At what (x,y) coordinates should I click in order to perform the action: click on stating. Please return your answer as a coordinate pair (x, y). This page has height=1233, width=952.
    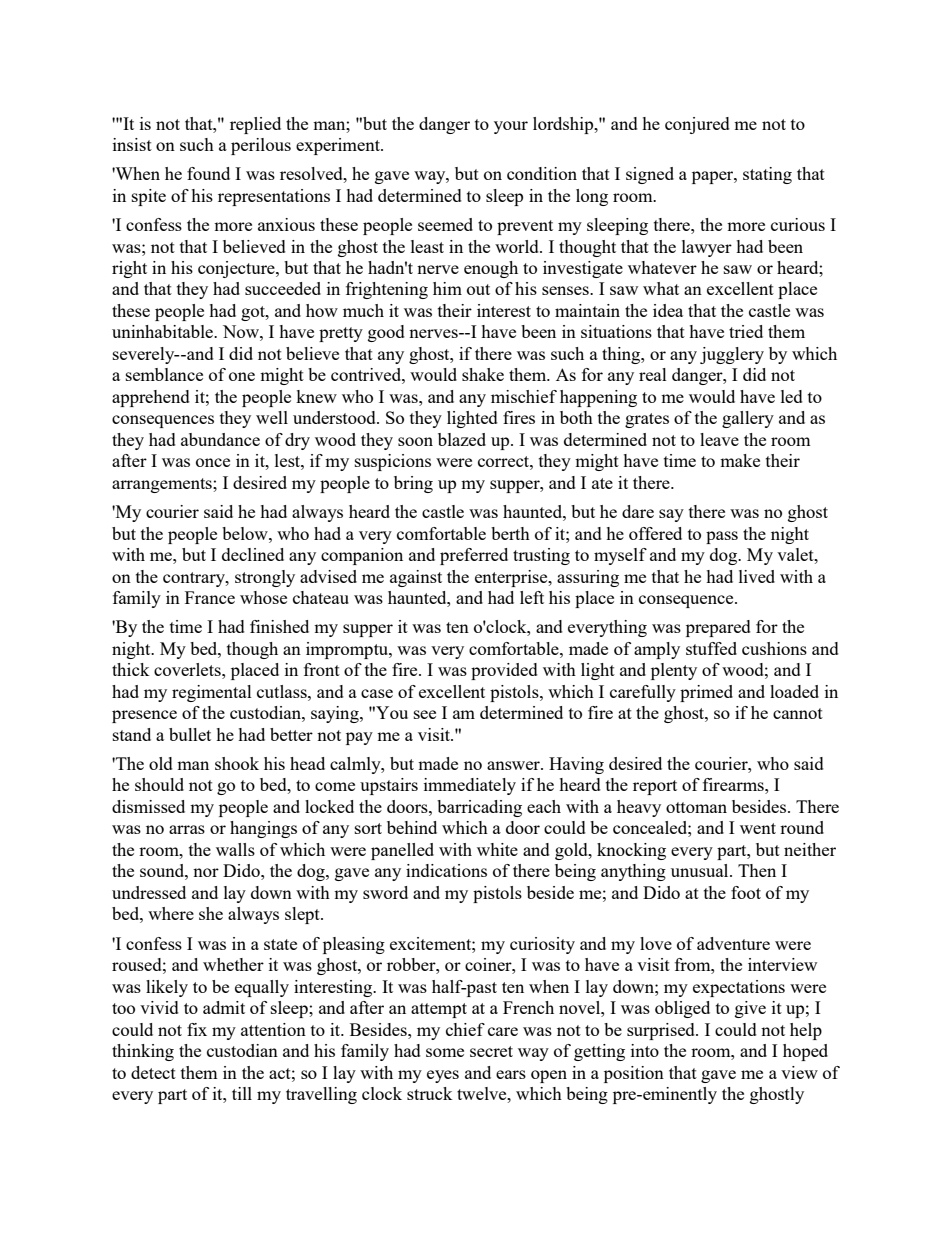
    Looking at the image, I should click on (767, 175).
